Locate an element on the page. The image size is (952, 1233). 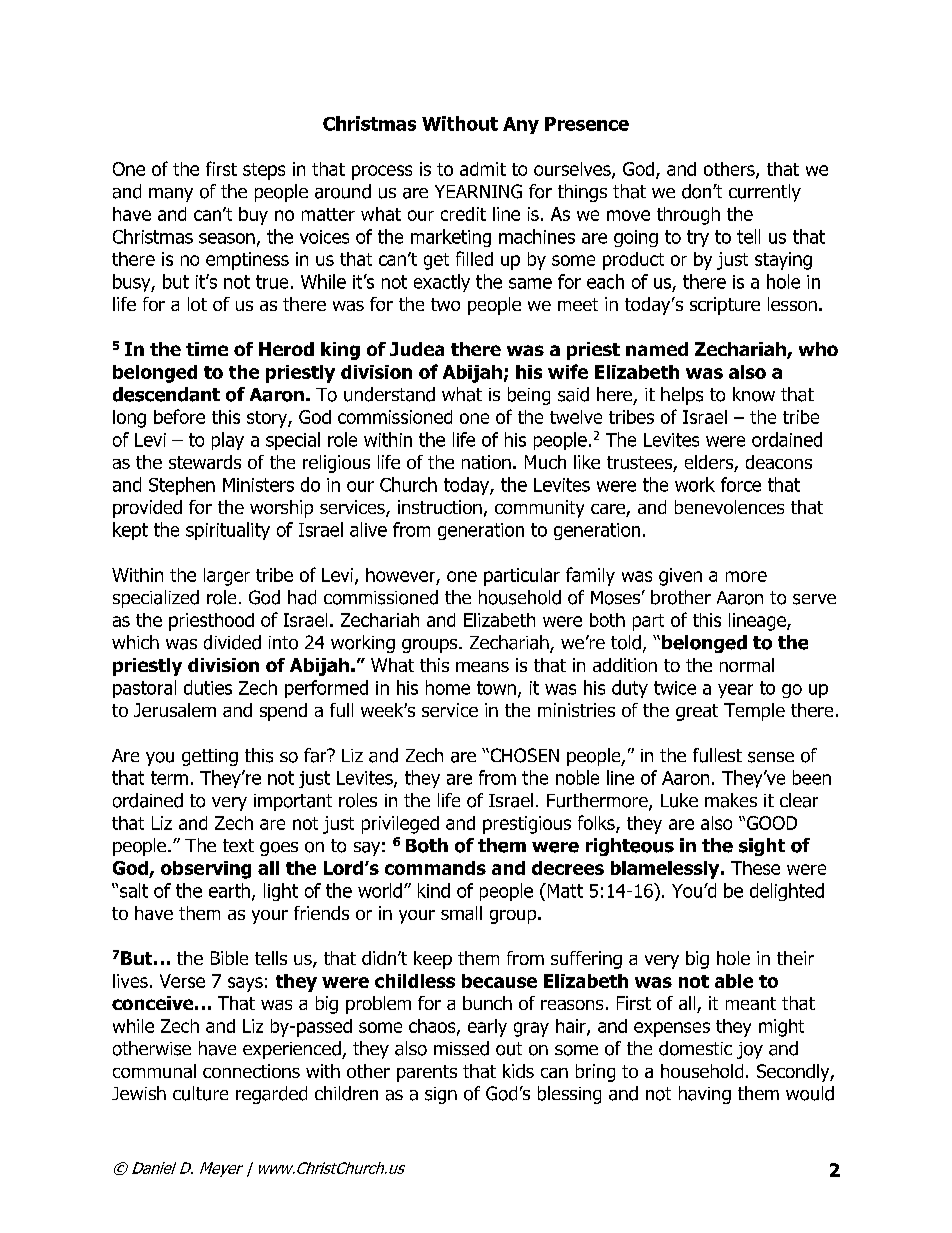
connections is located at coordinates (251, 1071).
